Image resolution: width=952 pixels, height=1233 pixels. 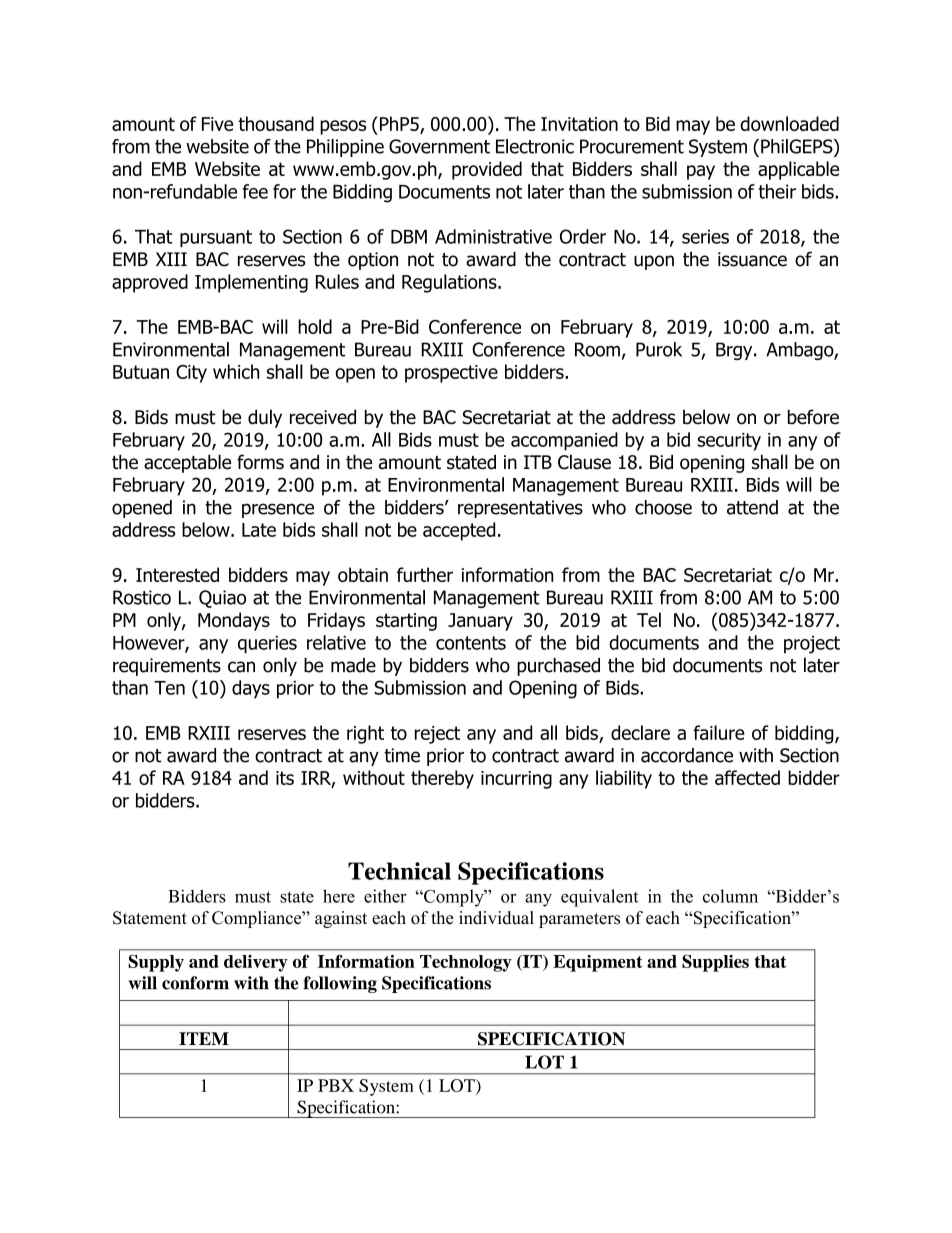 I want to click on ITEM, so click(x=204, y=1038).
